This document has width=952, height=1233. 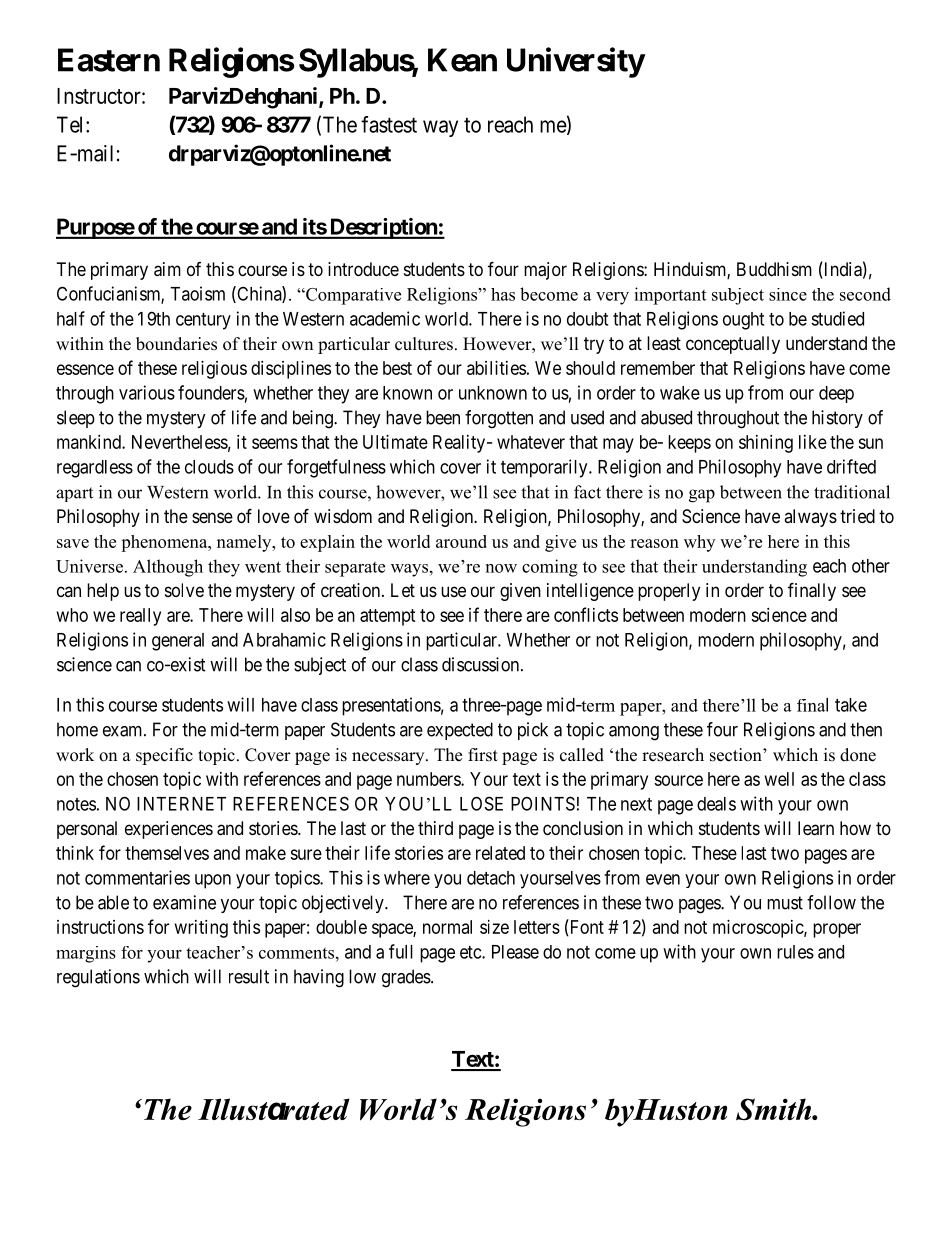 I want to click on sense, so click(x=212, y=517).
